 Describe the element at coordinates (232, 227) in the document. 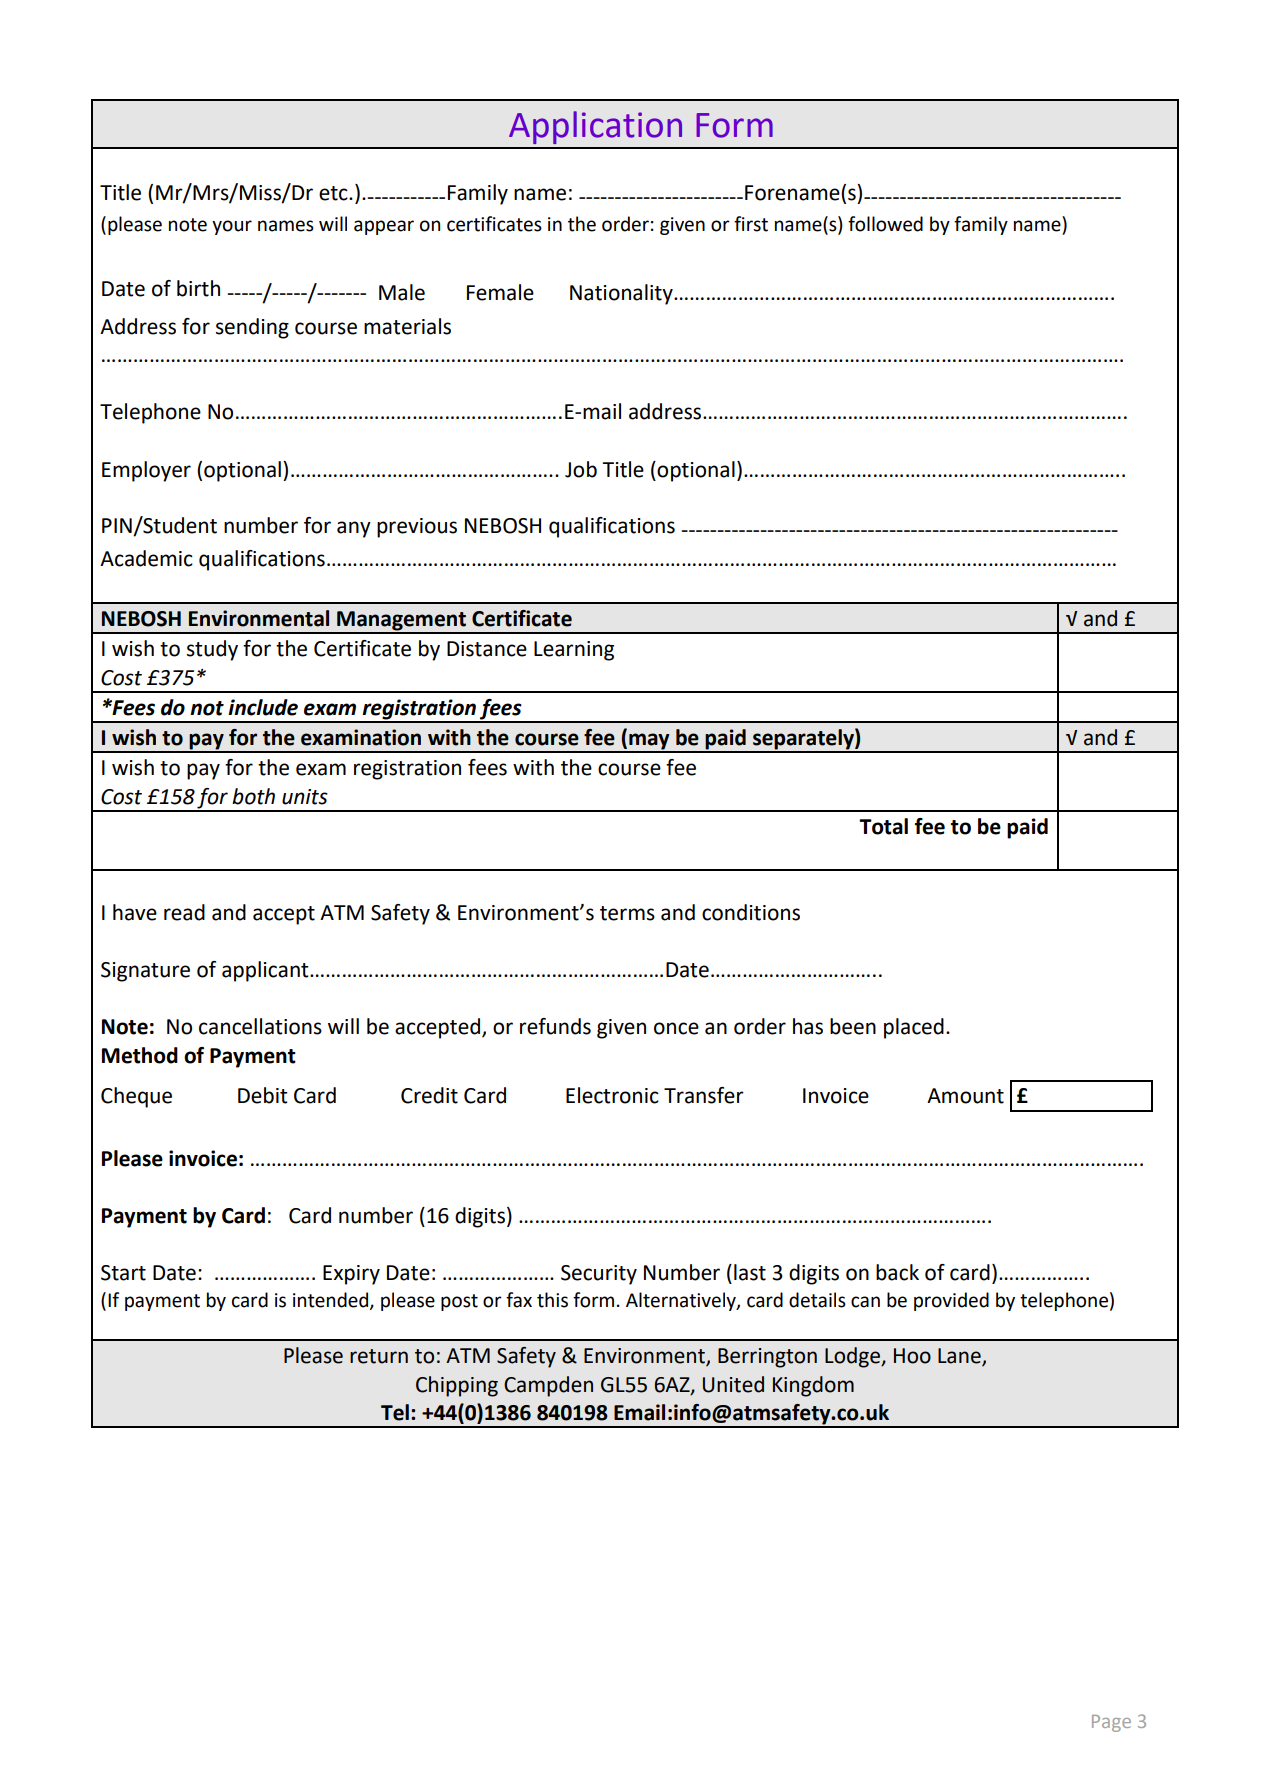

I see `your` at that location.
